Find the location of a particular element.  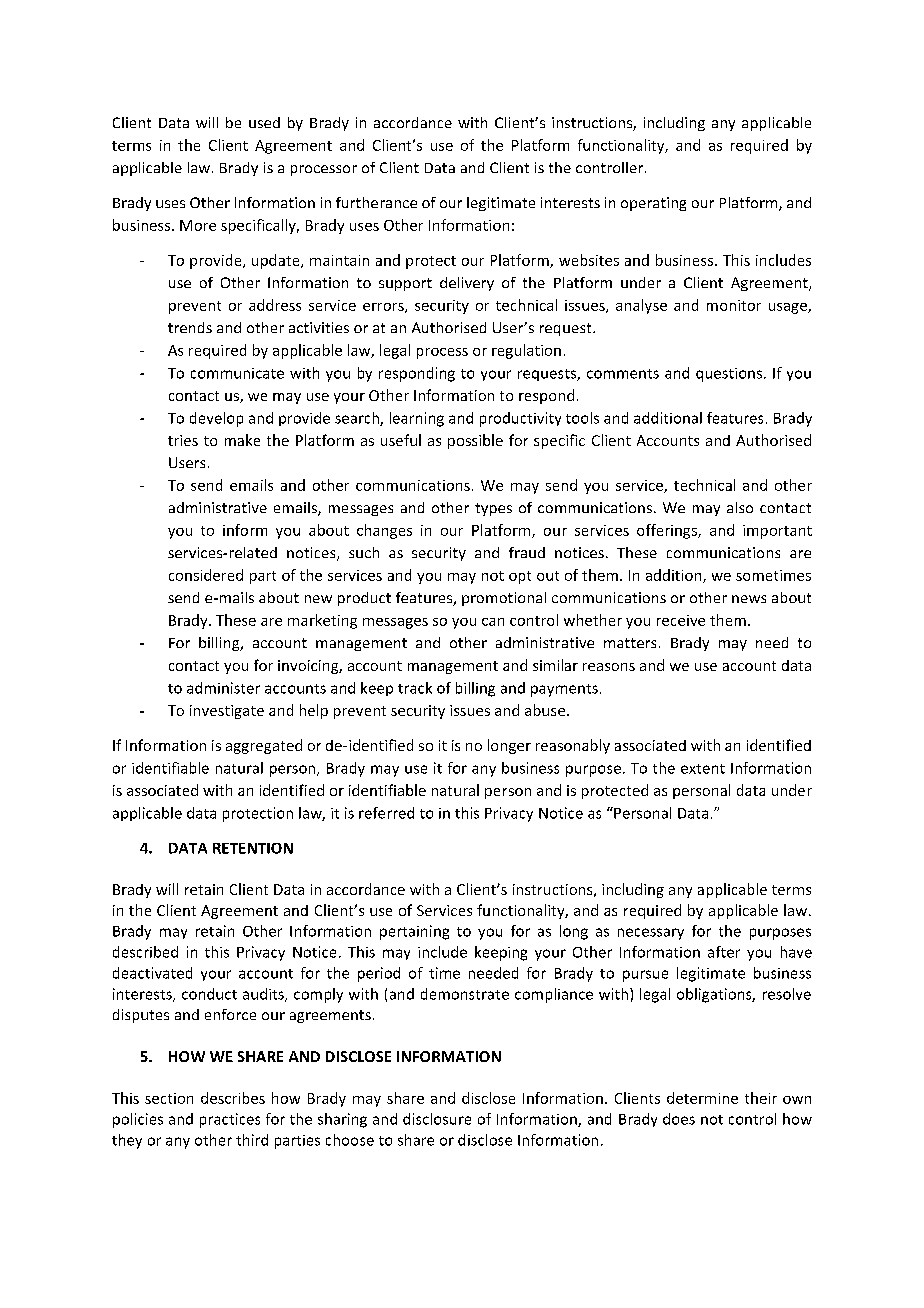

possible is located at coordinates (475, 441).
